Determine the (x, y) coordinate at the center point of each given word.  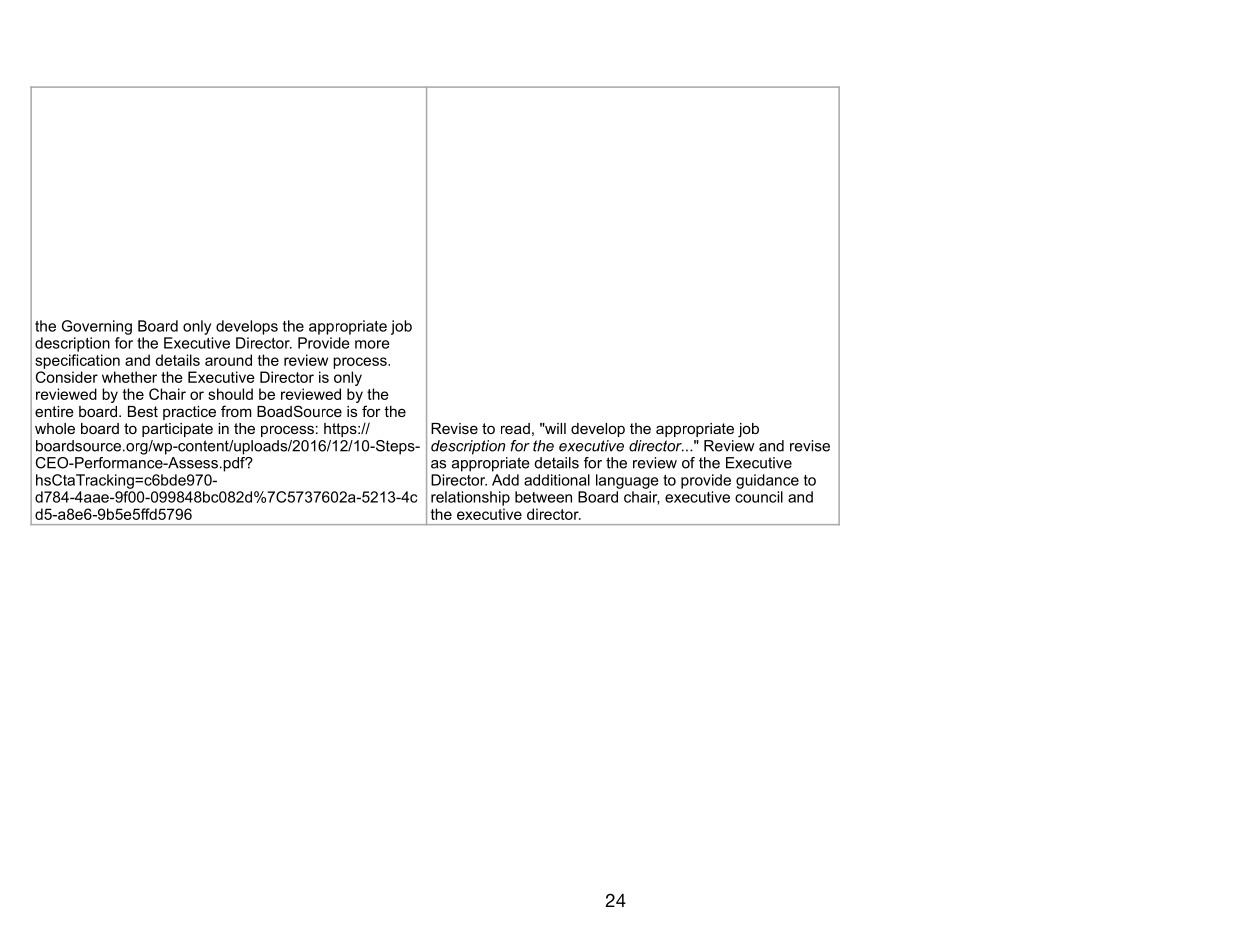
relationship (470, 498)
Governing (97, 327)
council (759, 497)
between (543, 497)
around (228, 360)
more (372, 344)
